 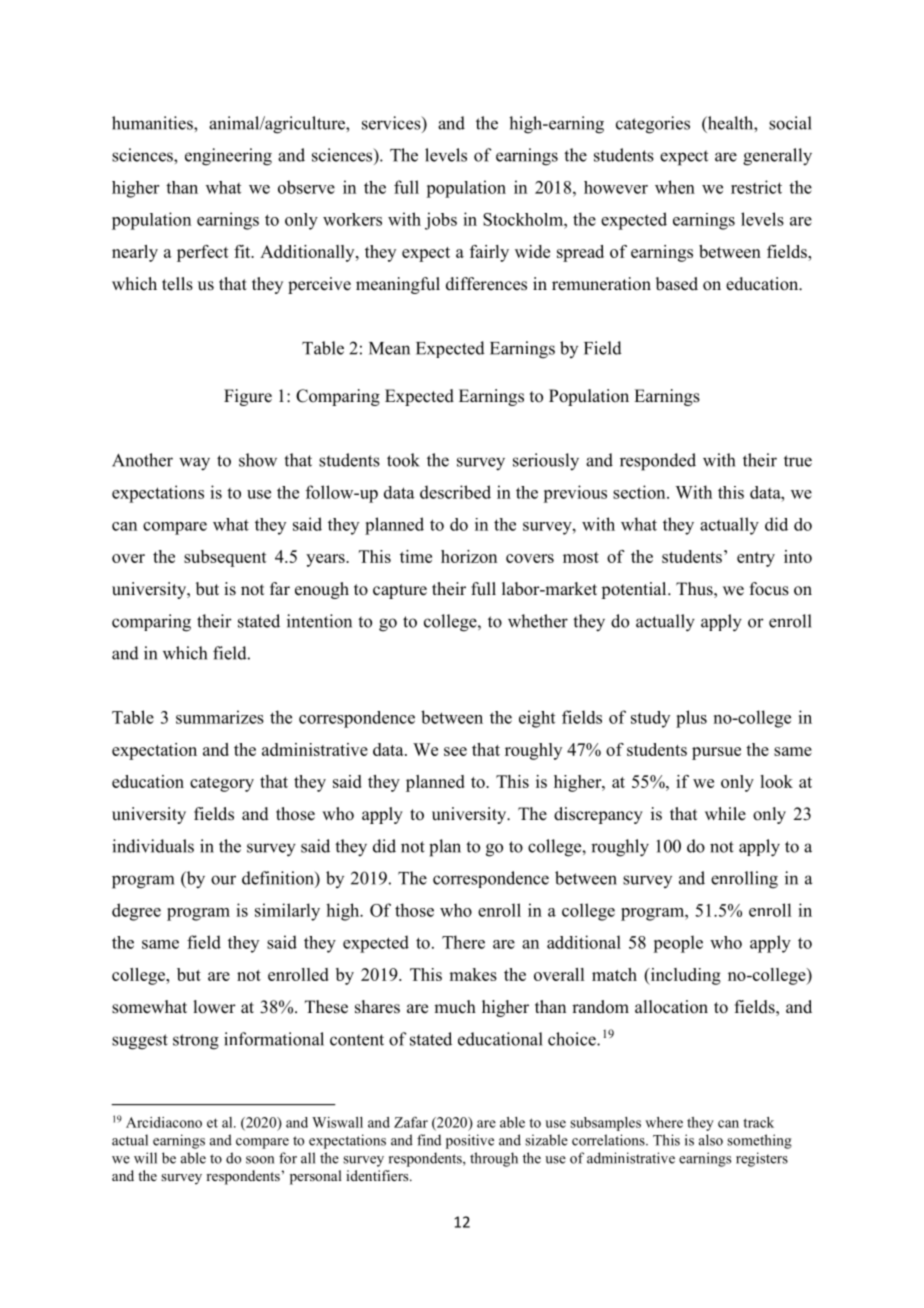 I want to click on services, so click(x=392, y=123).
